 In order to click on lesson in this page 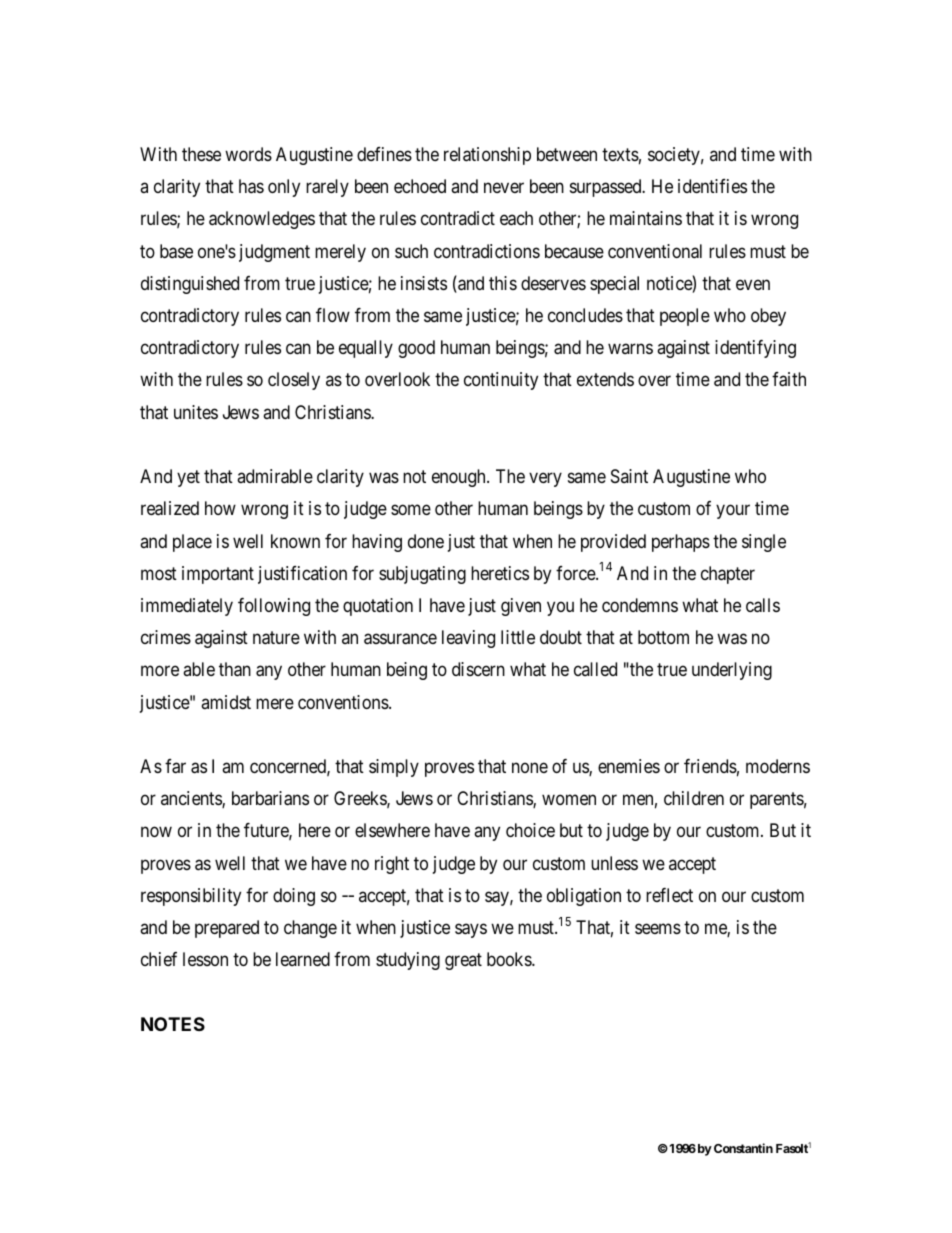, I will do `click(205, 959)`.
